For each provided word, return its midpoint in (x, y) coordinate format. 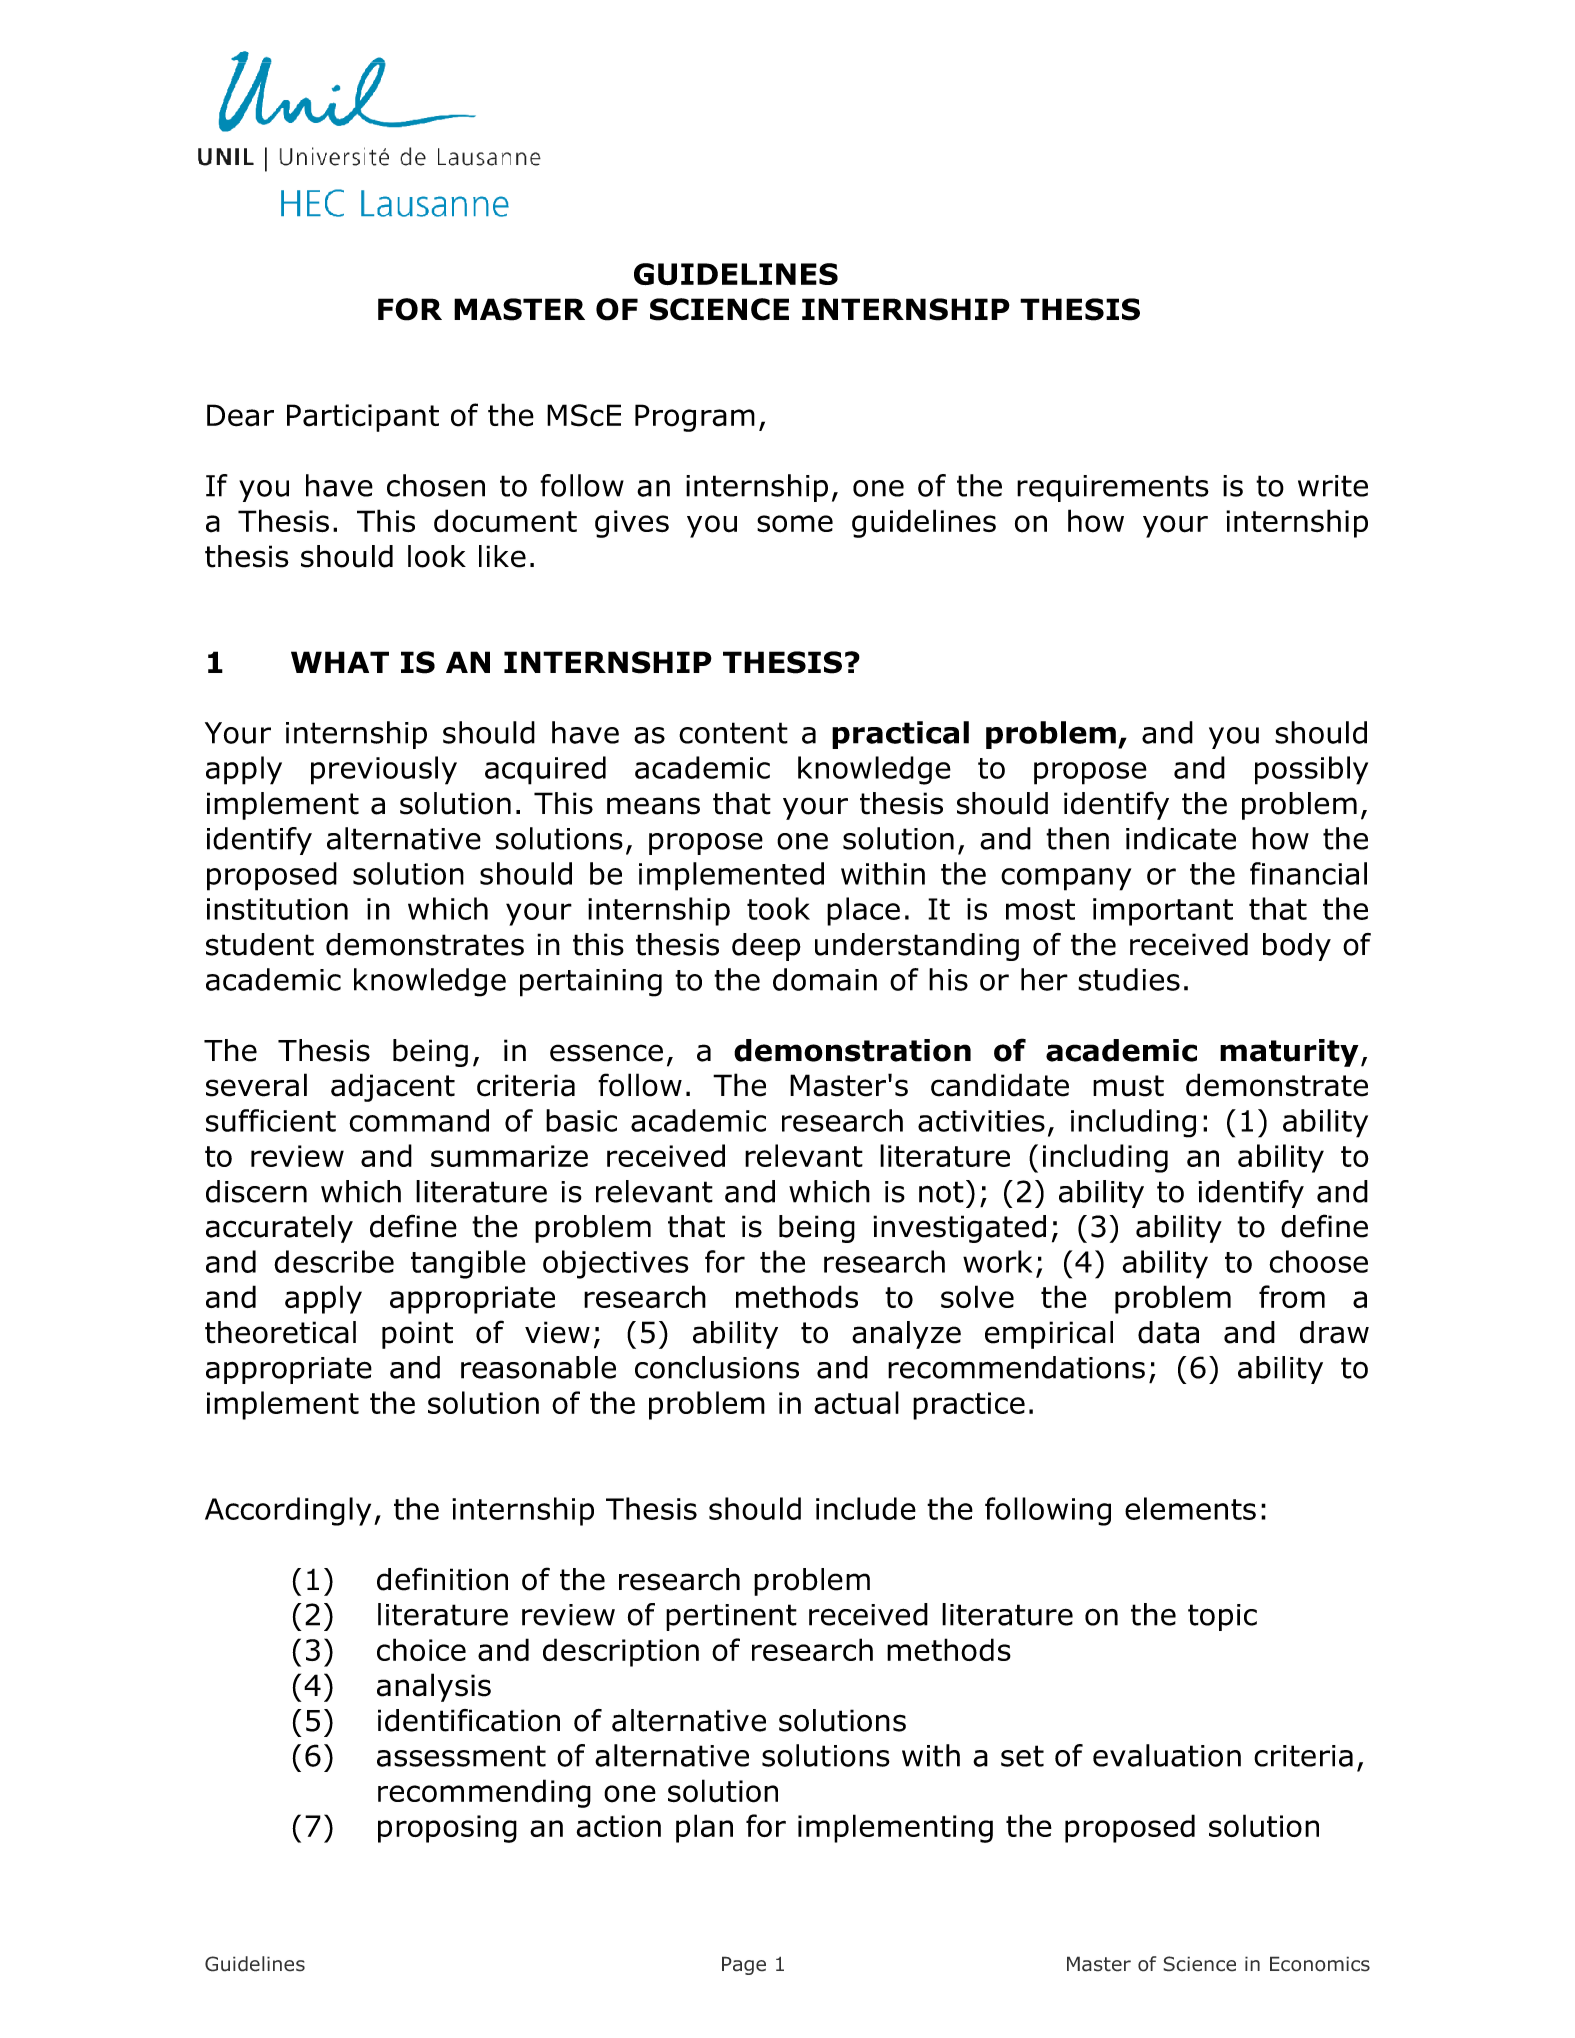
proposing (447, 1829)
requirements (1113, 488)
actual (856, 1402)
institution (277, 909)
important (1163, 912)
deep (766, 947)
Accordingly (288, 1511)
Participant (363, 418)
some (795, 524)
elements (1190, 1508)
